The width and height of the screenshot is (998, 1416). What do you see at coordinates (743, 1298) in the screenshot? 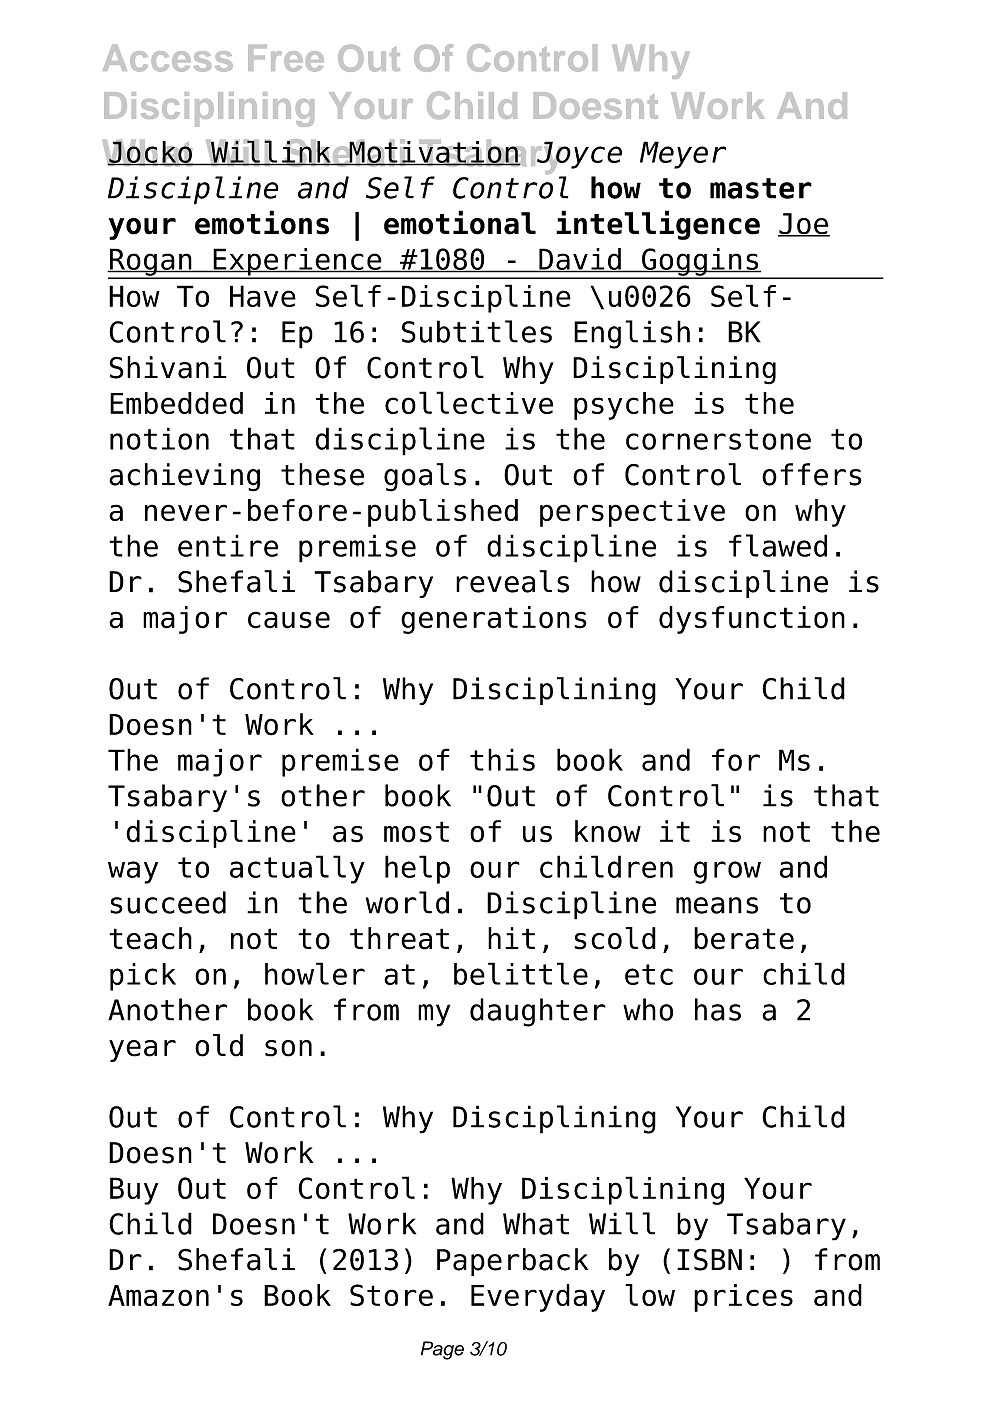
I see `prices` at bounding box center [743, 1298].
